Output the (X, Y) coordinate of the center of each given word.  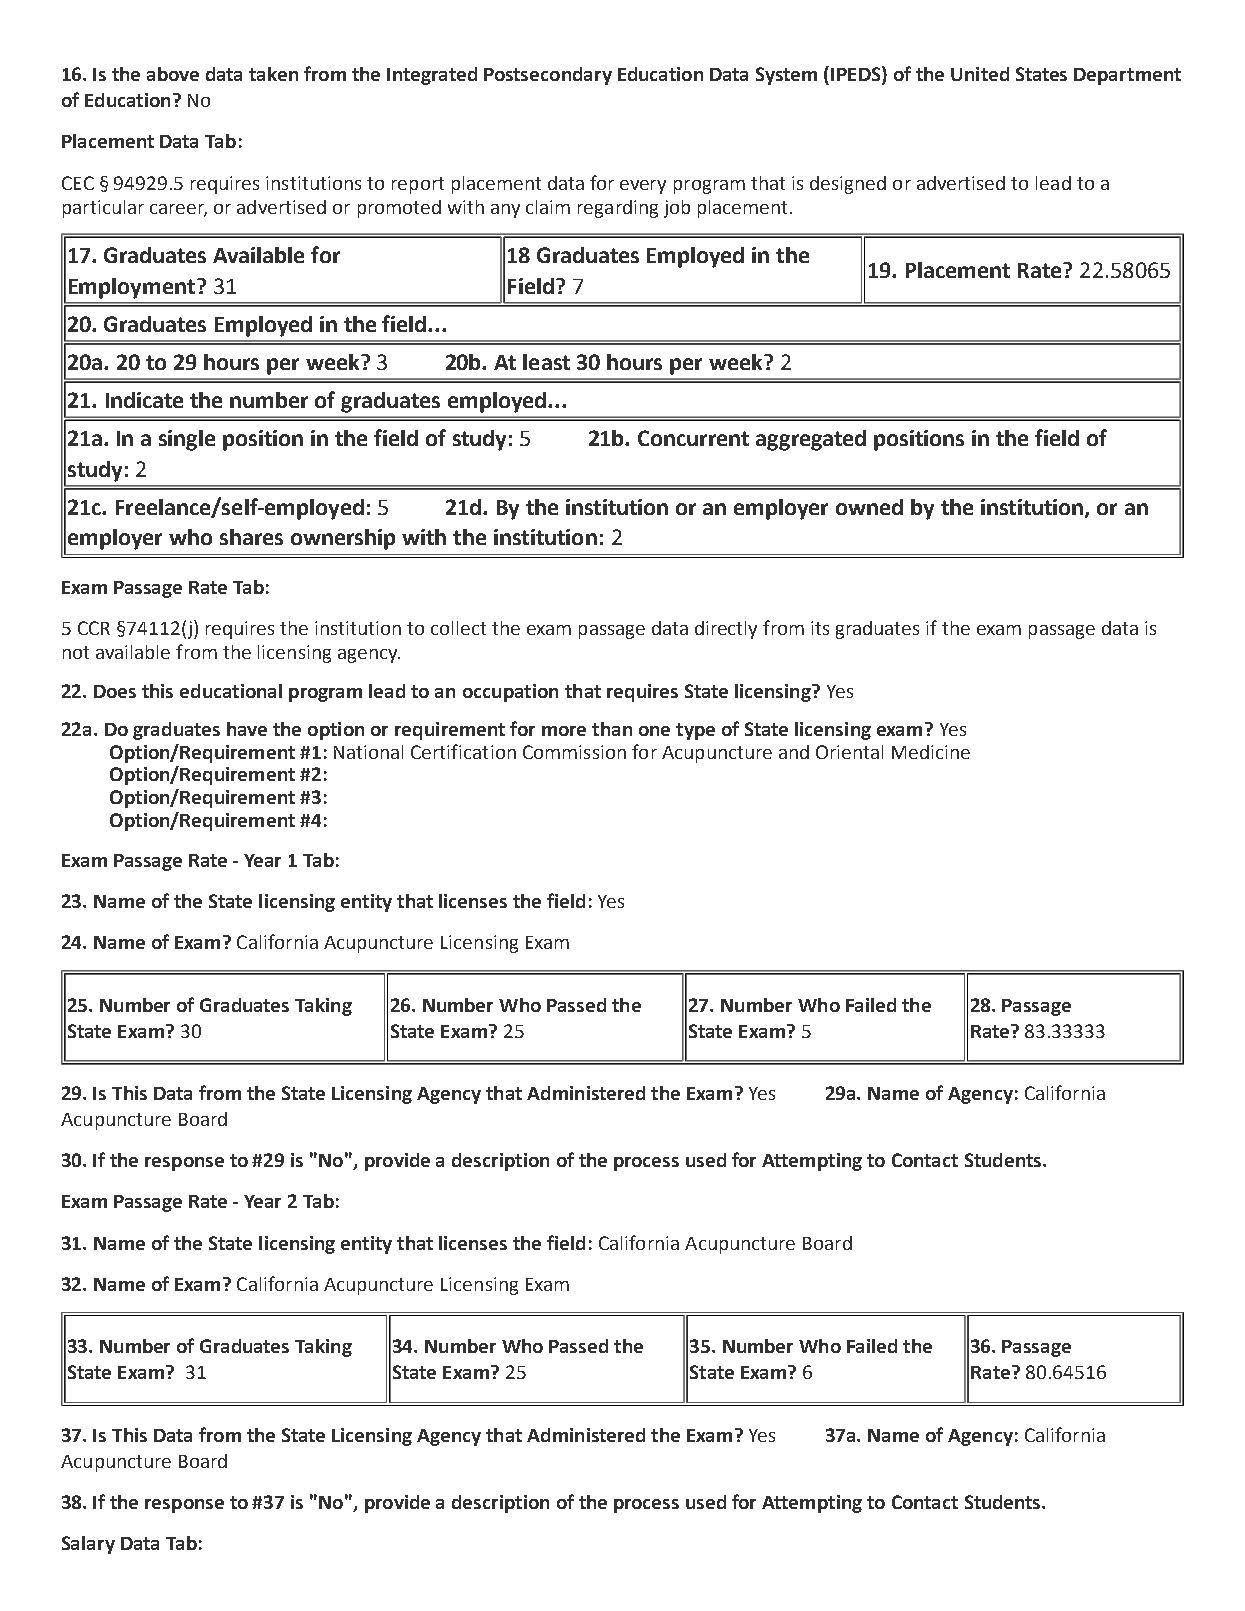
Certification (463, 751)
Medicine (931, 752)
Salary (88, 1545)
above (173, 74)
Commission (574, 752)
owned (869, 507)
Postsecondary (548, 76)
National (368, 752)
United (980, 74)
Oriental (849, 752)
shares (251, 537)
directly (726, 630)
